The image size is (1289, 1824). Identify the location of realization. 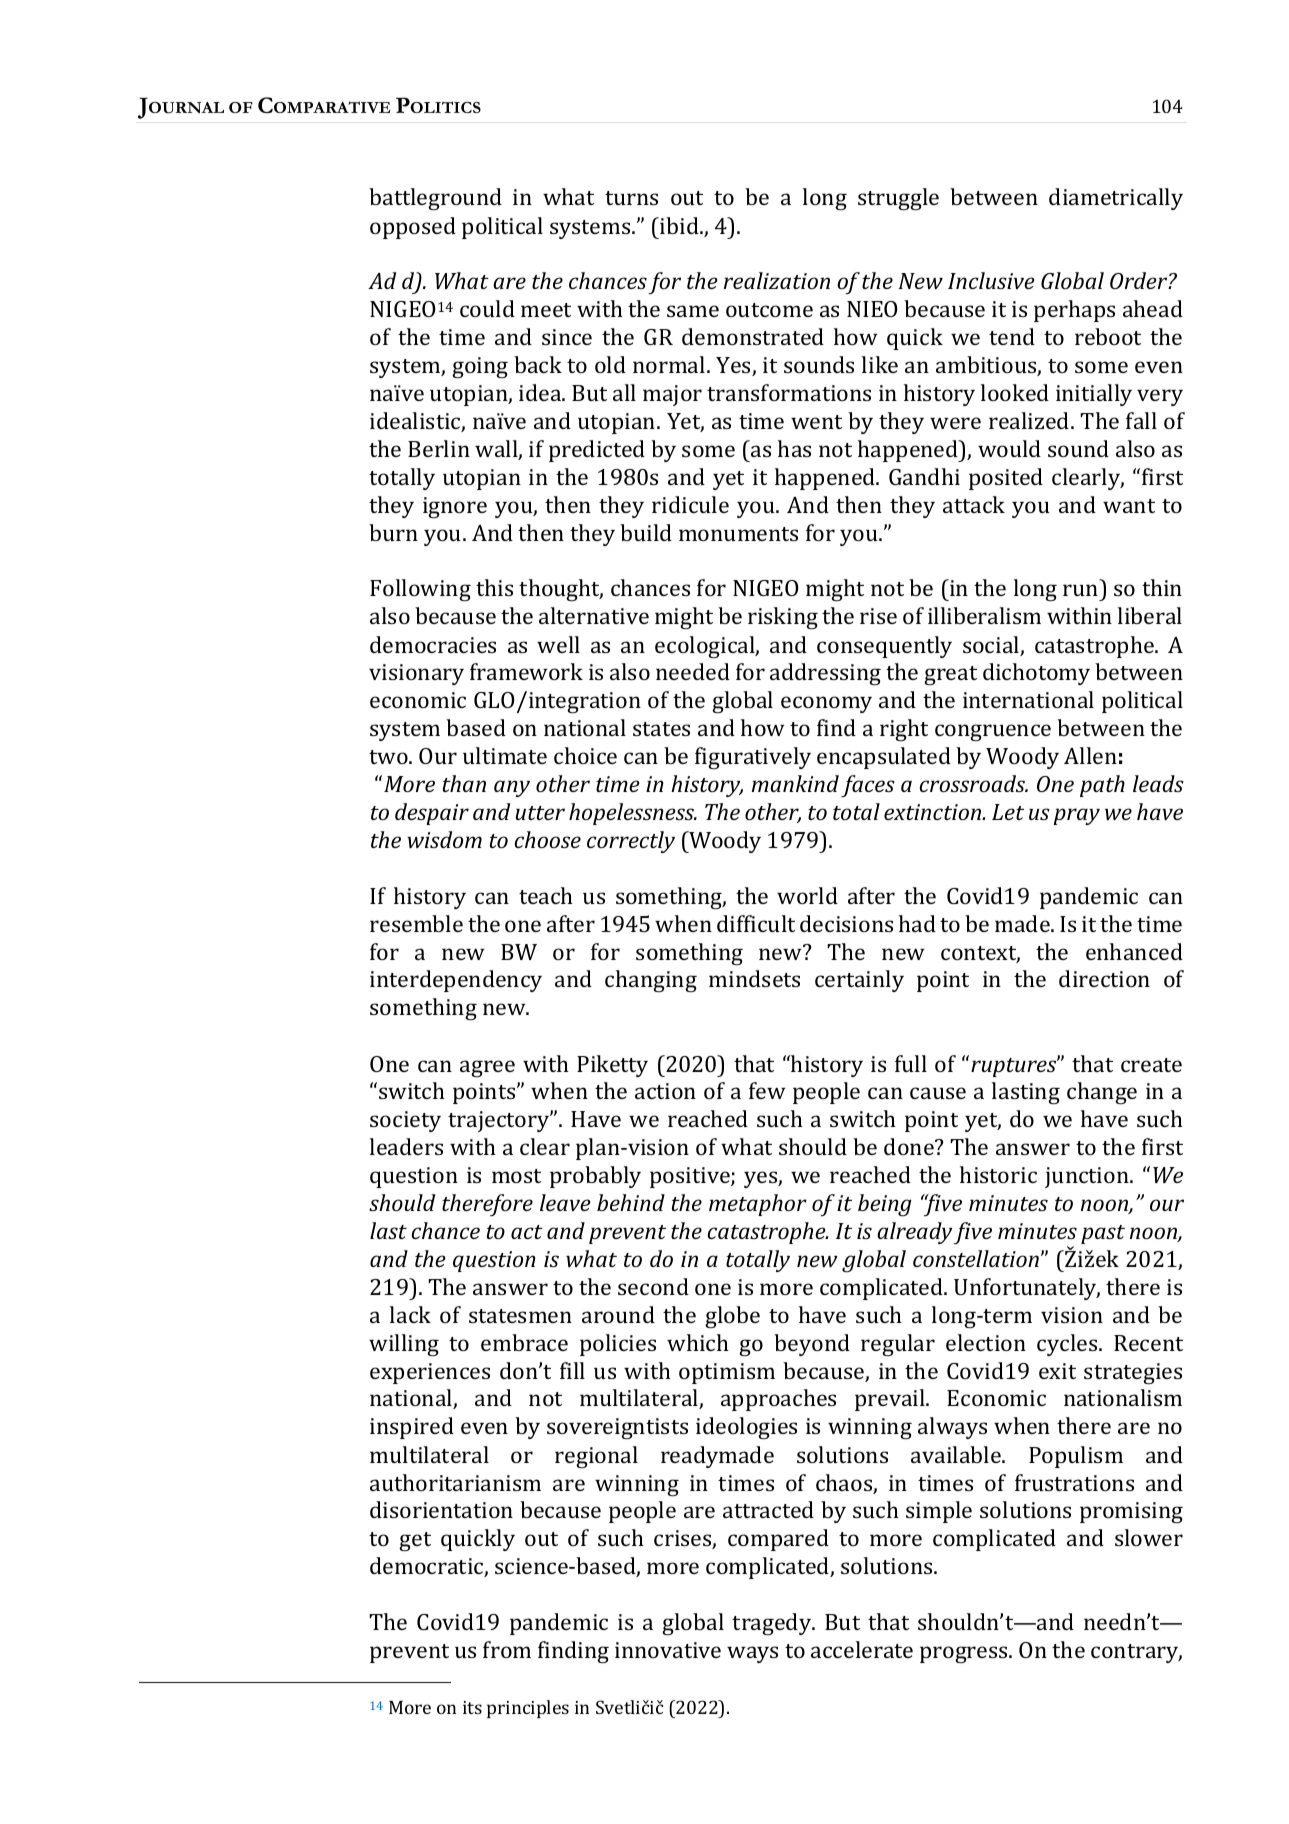
(777, 280).
